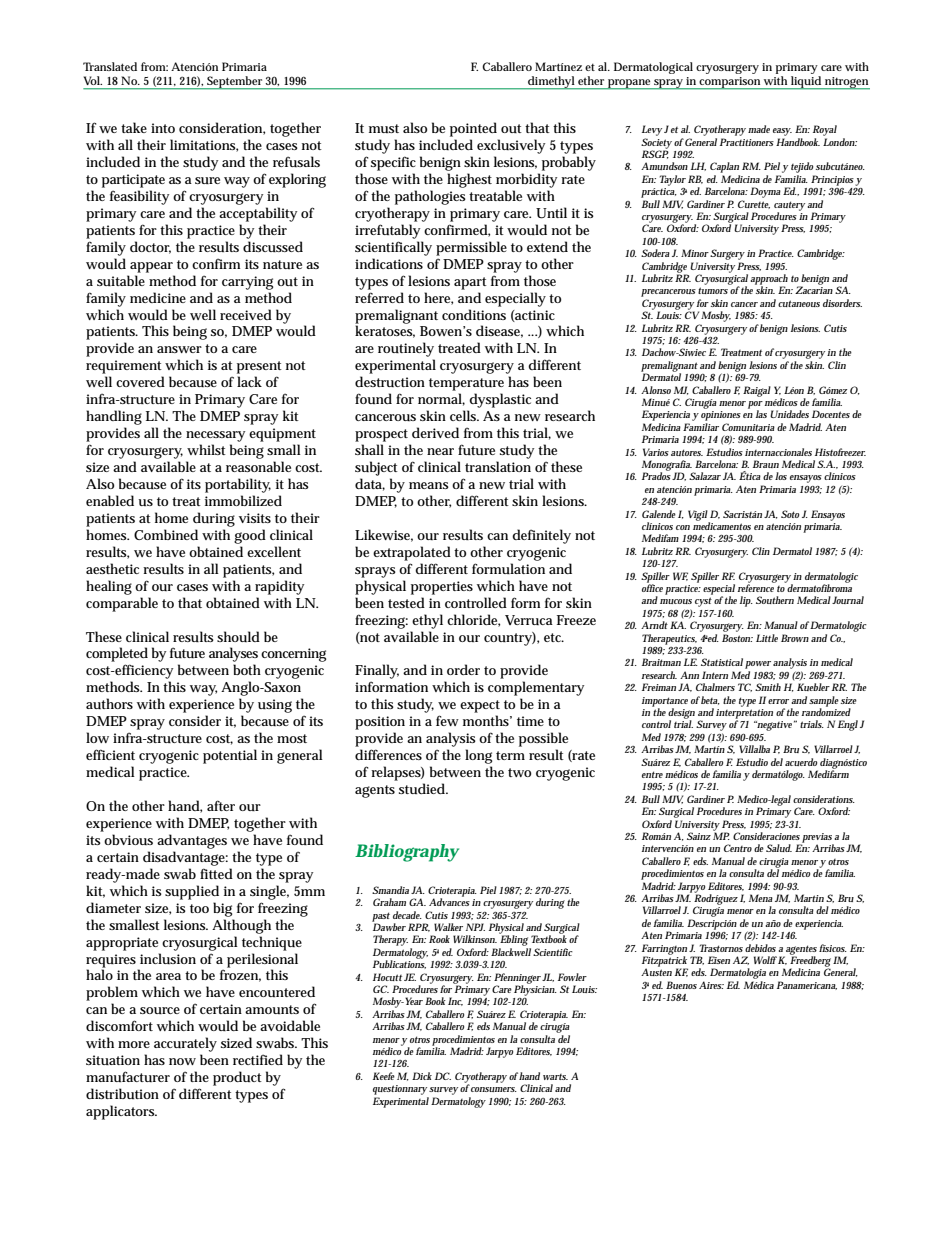  What do you see at coordinates (769, 280) in the screenshot?
I see `approach` at bounding box center [769, 280].
